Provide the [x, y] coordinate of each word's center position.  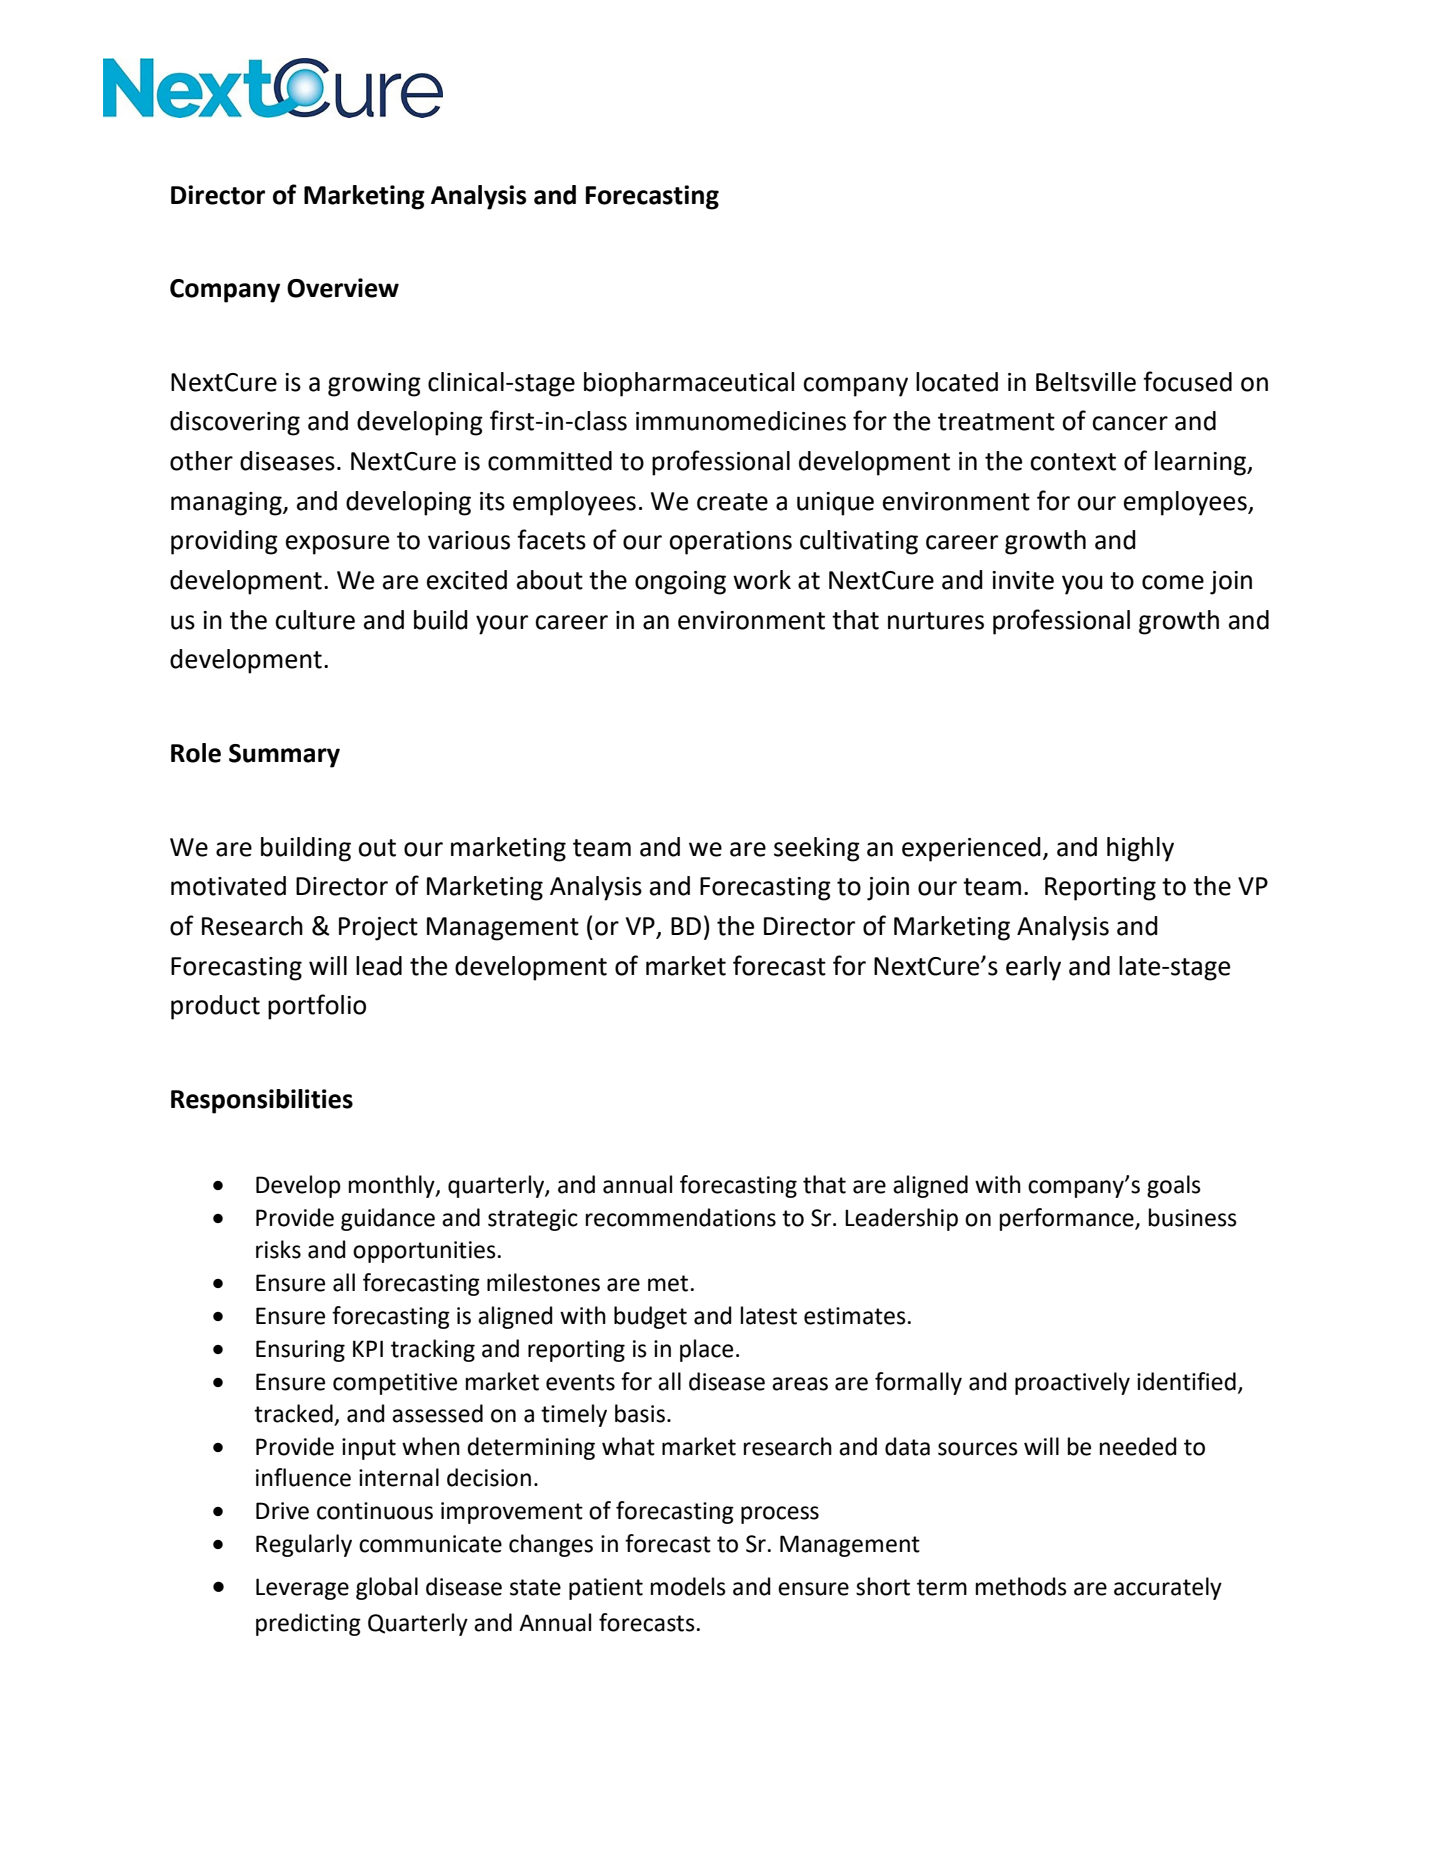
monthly [393, 1186]
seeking [817, 849]
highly [1140, 849]
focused [1187, 381]
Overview [343, 288]
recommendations [681, 1217]
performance [1068, 1219]
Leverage [302, 1589]
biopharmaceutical [689, 384]
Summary [284, 756]
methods [1021, 1586]
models [688, 1586]
